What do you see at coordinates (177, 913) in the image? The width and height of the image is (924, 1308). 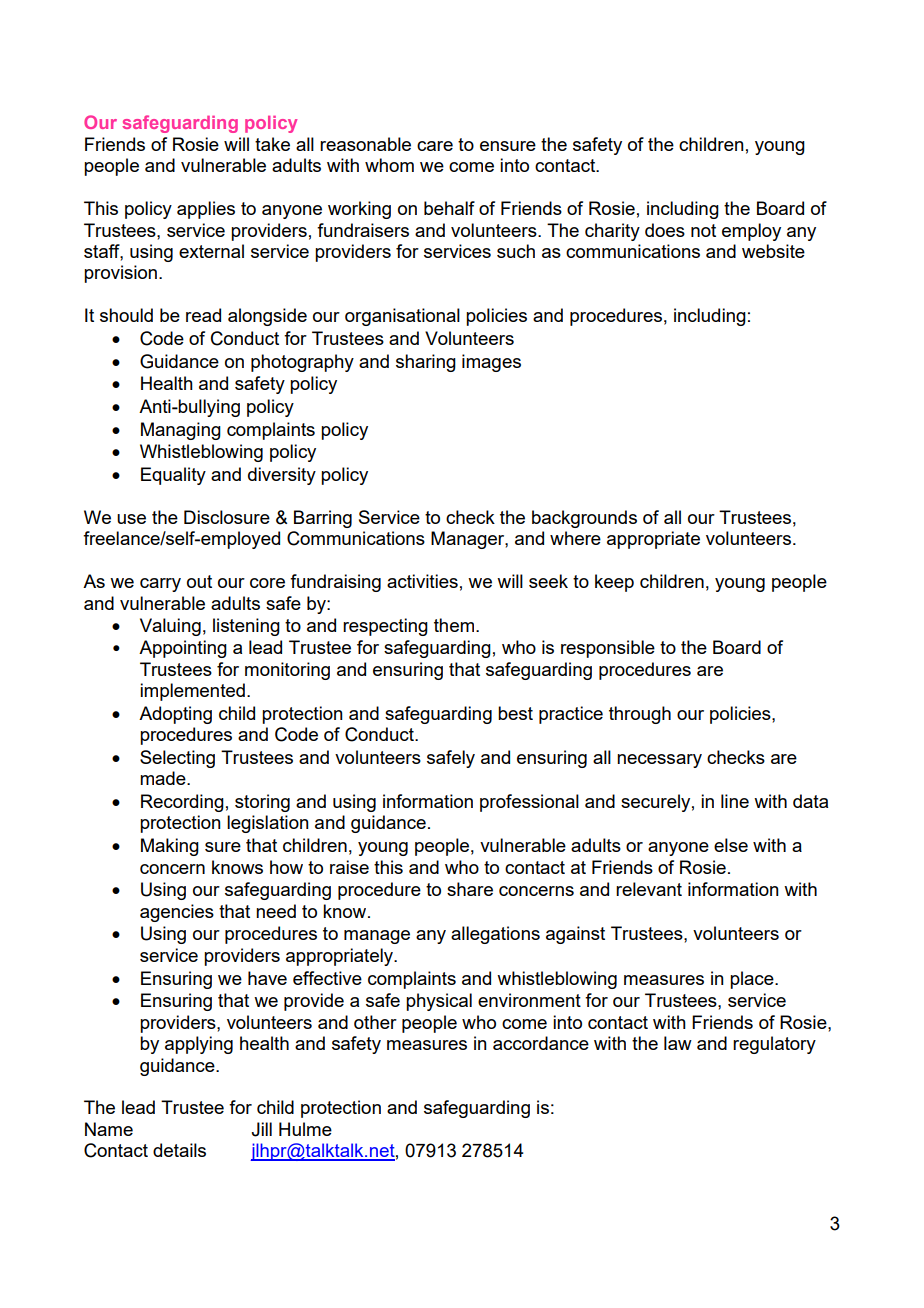 I see `agencies` at bounding box center [177, 913].
